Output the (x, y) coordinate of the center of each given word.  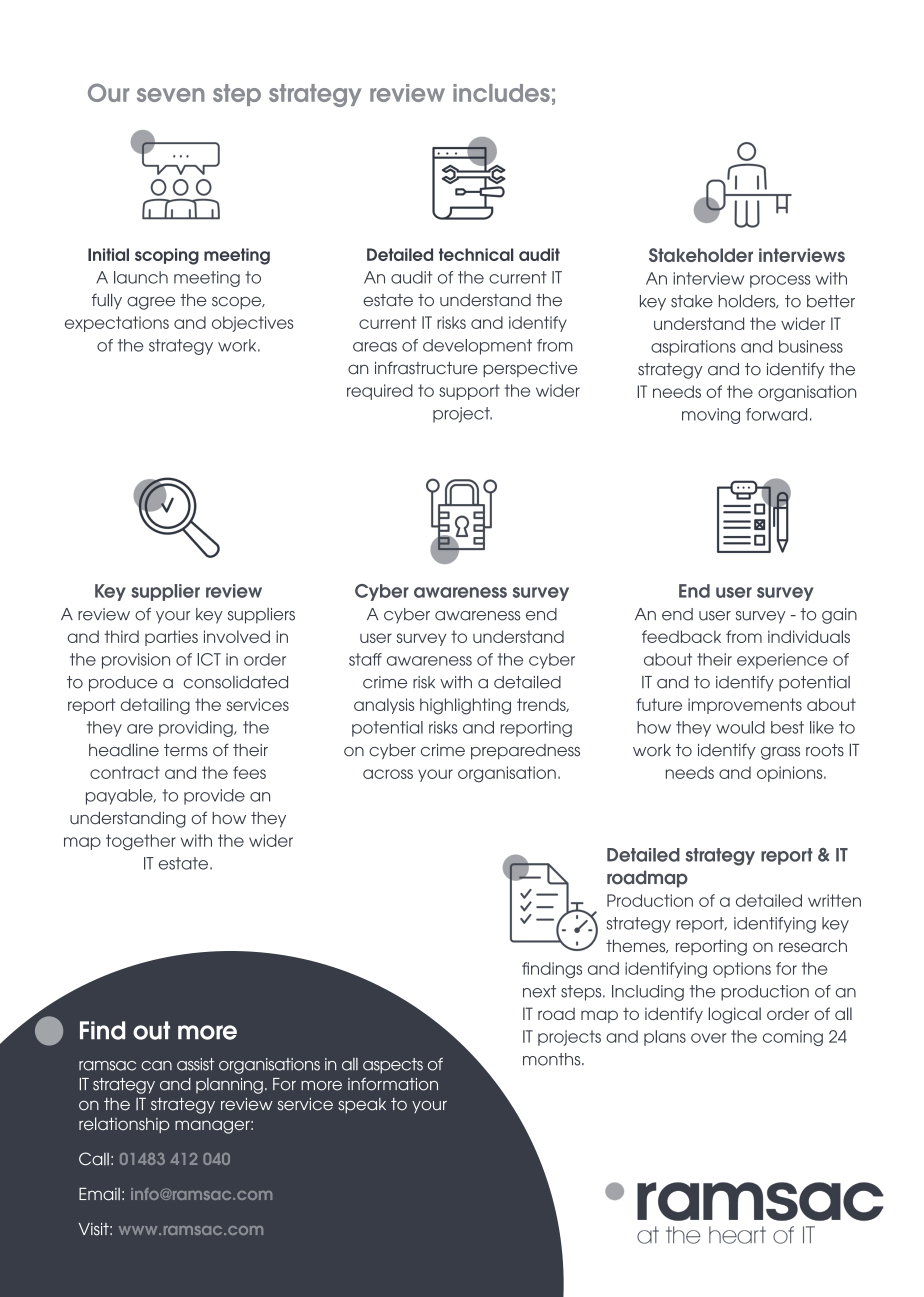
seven (171, 95)
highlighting (465, 706)
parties (171, 638)
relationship (124, 1125)
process (780, 281)
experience (782, 661)
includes (501, 93)
